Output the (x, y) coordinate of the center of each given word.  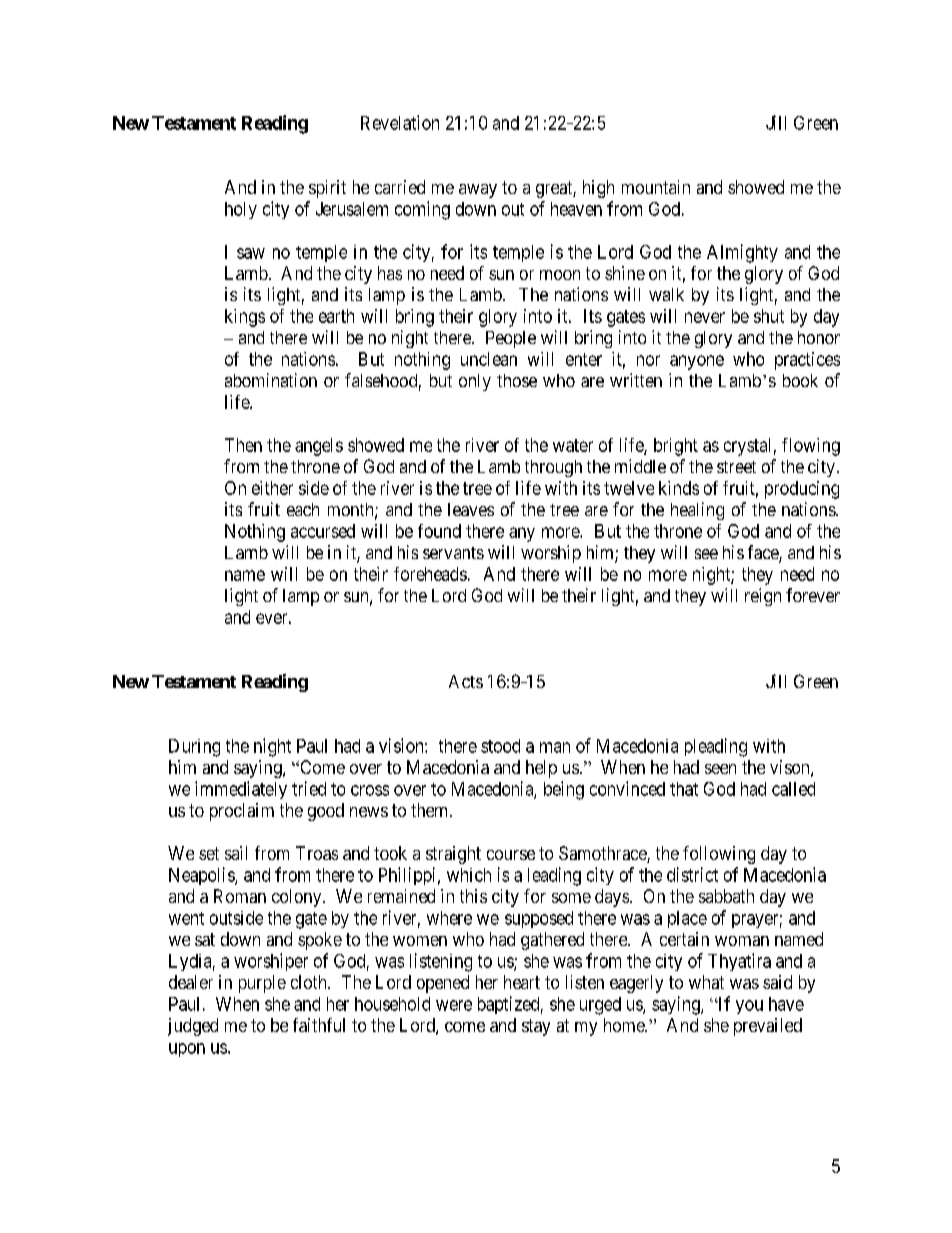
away (478, 191)
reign (763, 597)
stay (536, 1027)
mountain (656, 187)
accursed (323, 531)
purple (262, 984)
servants (453, 553)
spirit (327, 189)
